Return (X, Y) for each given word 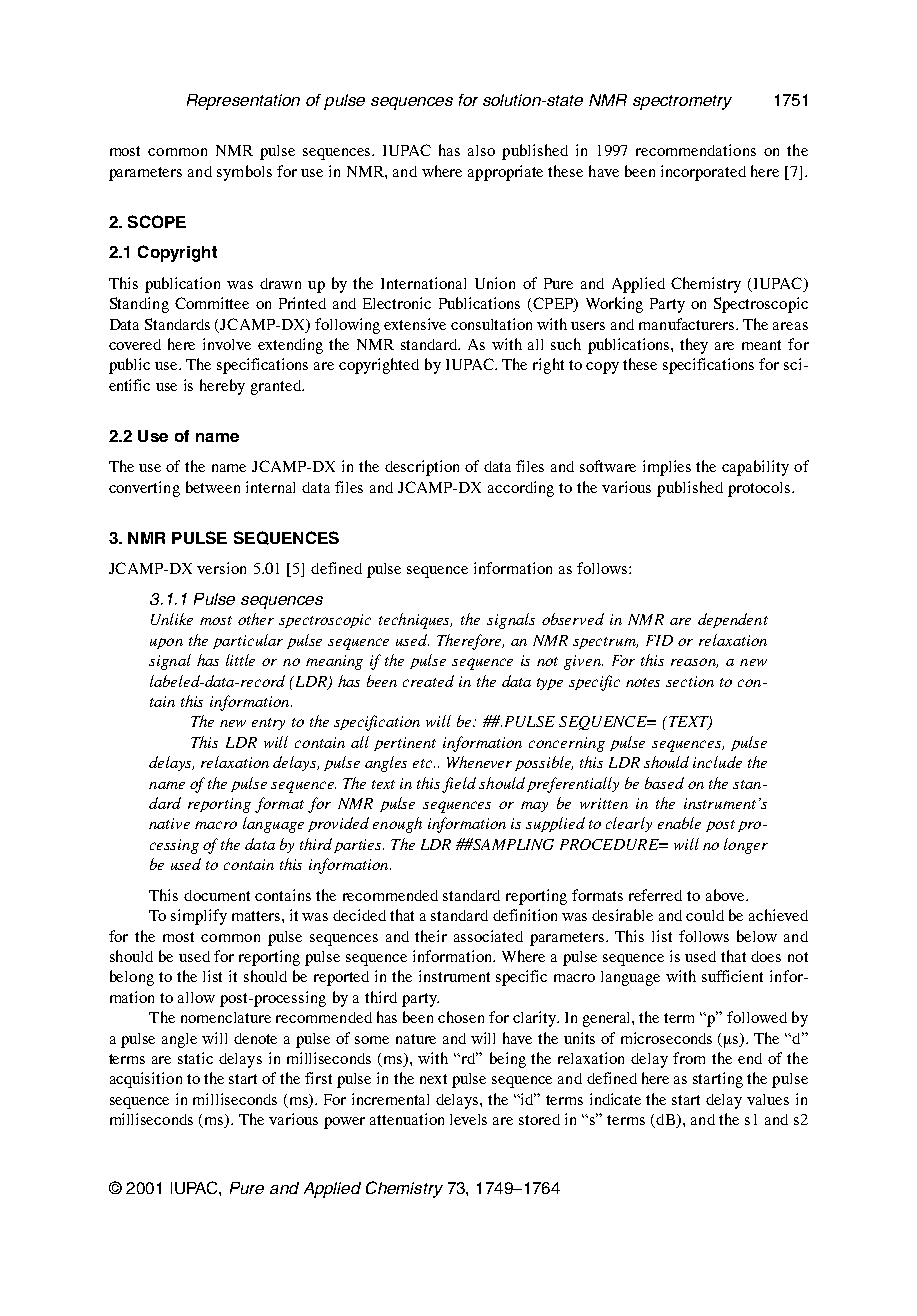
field (459, 785)
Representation (243, 102)
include (717, 762)
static (195, 1058)
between (213, 487)
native (169, 823)
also (481, 150)
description (422, 468)
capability (755, 468)
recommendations (696, 150)
